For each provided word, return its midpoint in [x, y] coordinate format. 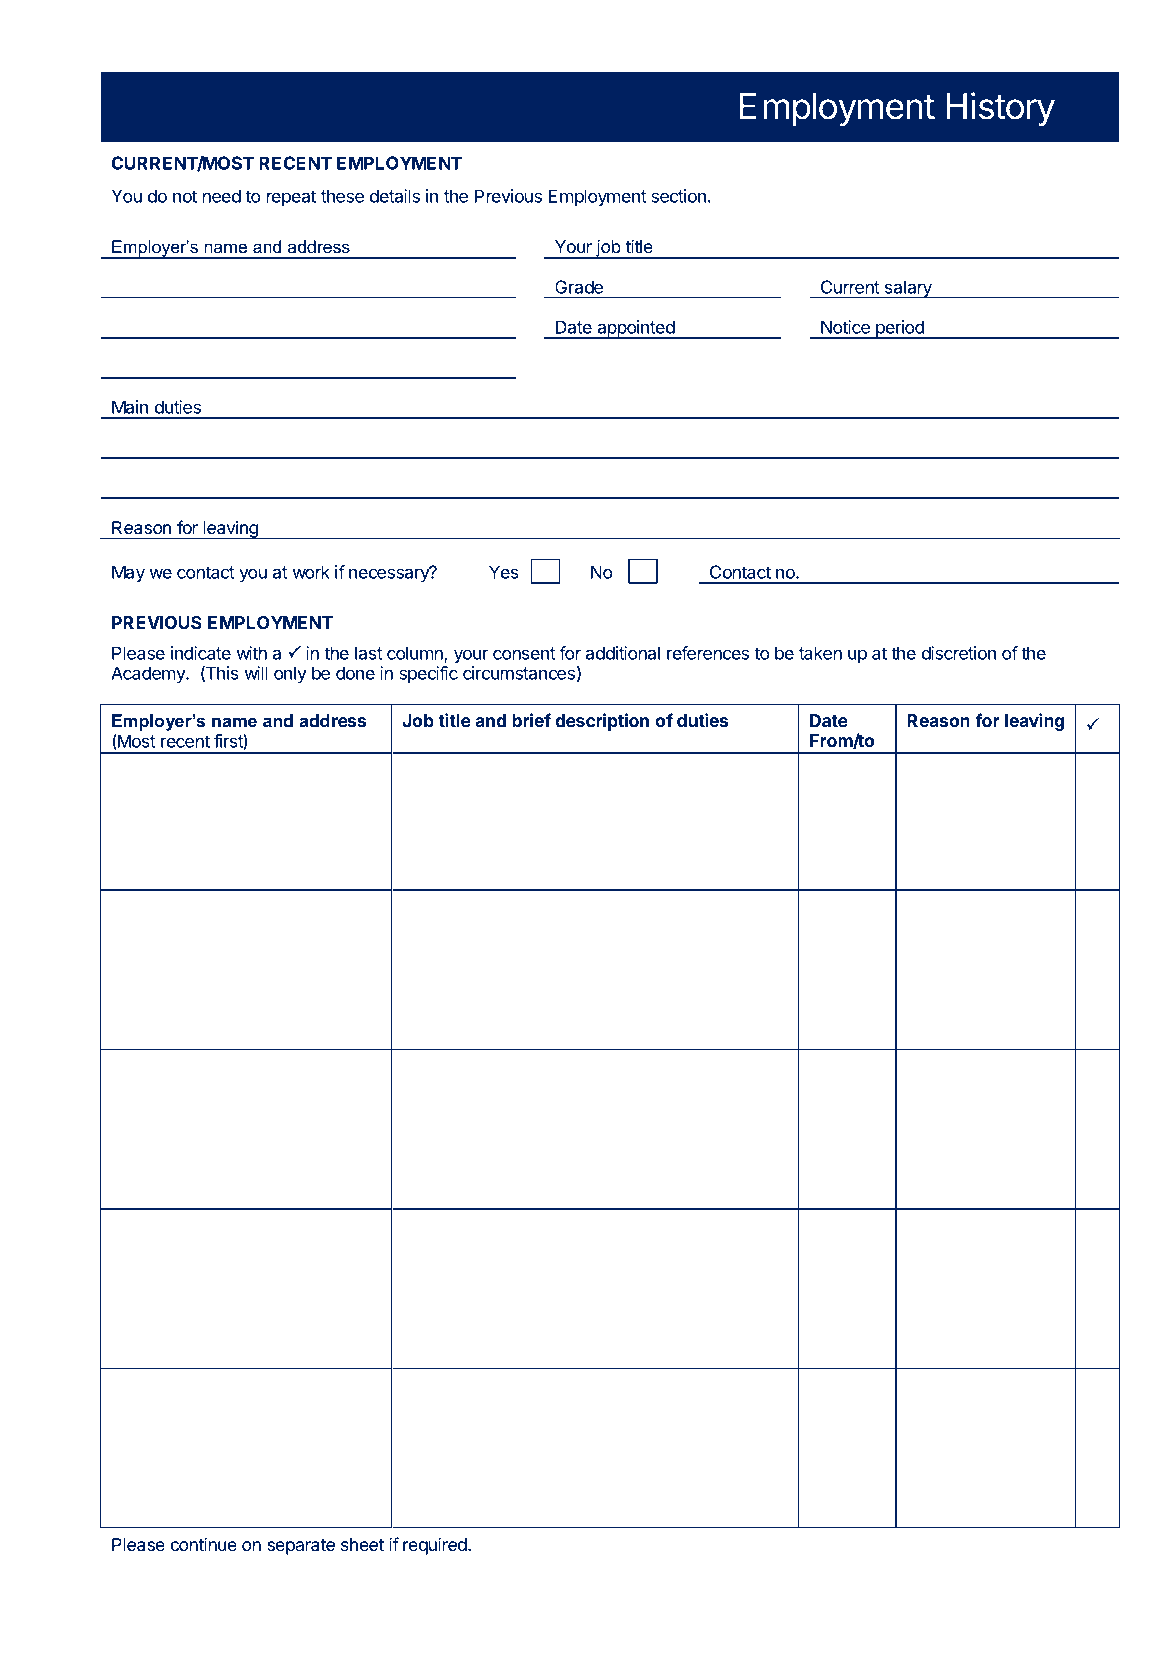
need [222, 196]
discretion [959, 653]
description [602, 722]
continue [204, 1544]
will [256, 673]
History [1000, 109]
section [678, 196]
